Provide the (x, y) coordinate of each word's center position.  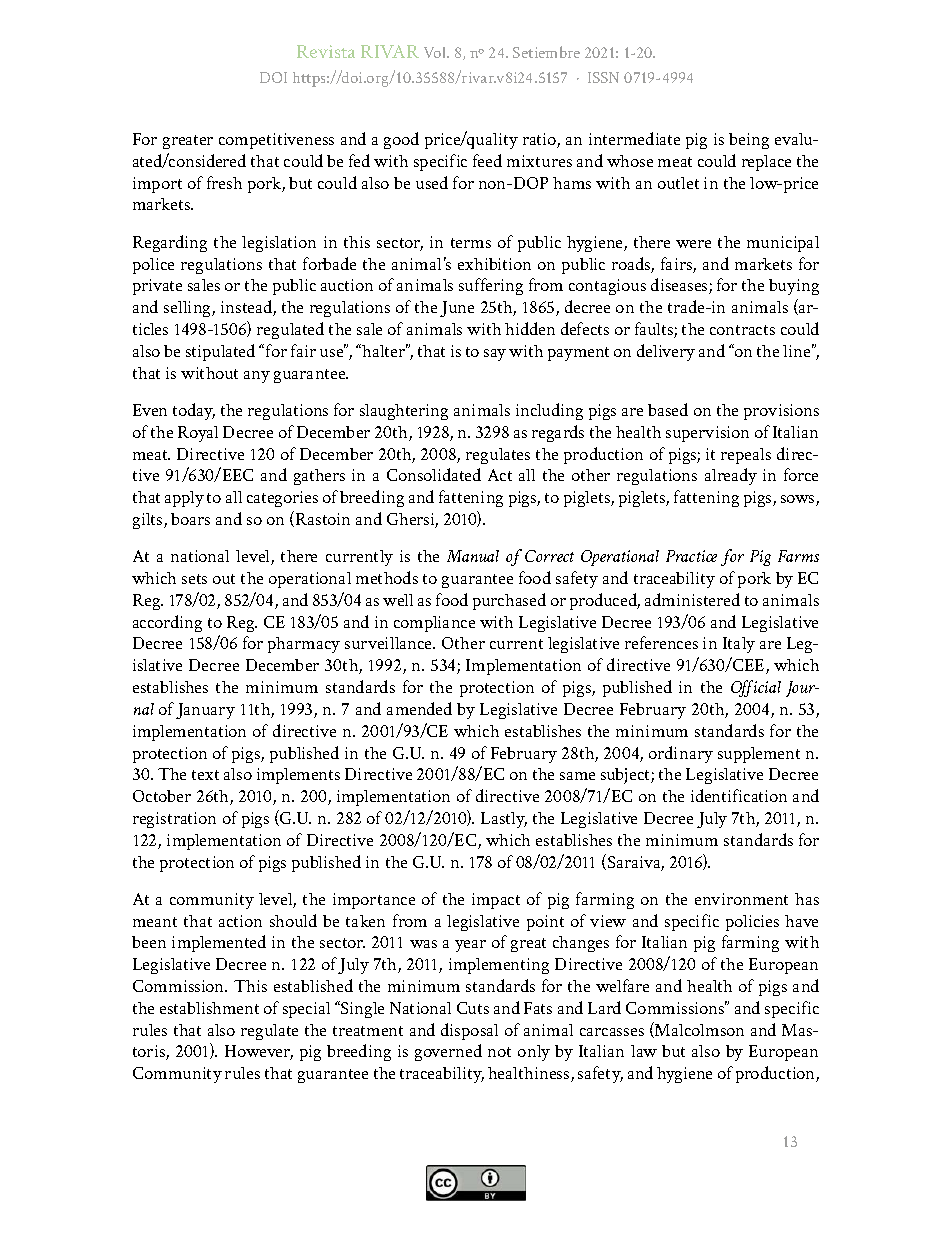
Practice (691, 556)
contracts (742, 330)
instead (247, 308)
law (644, 1051)
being (749, 141)
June (457, 309)
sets (194, 579)
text (205, 775)
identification (739, 795)
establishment (209, 1008)
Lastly (504, 820)
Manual (473, 556)
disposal (469, 1031)
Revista (326, 51)
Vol (436, 52)
